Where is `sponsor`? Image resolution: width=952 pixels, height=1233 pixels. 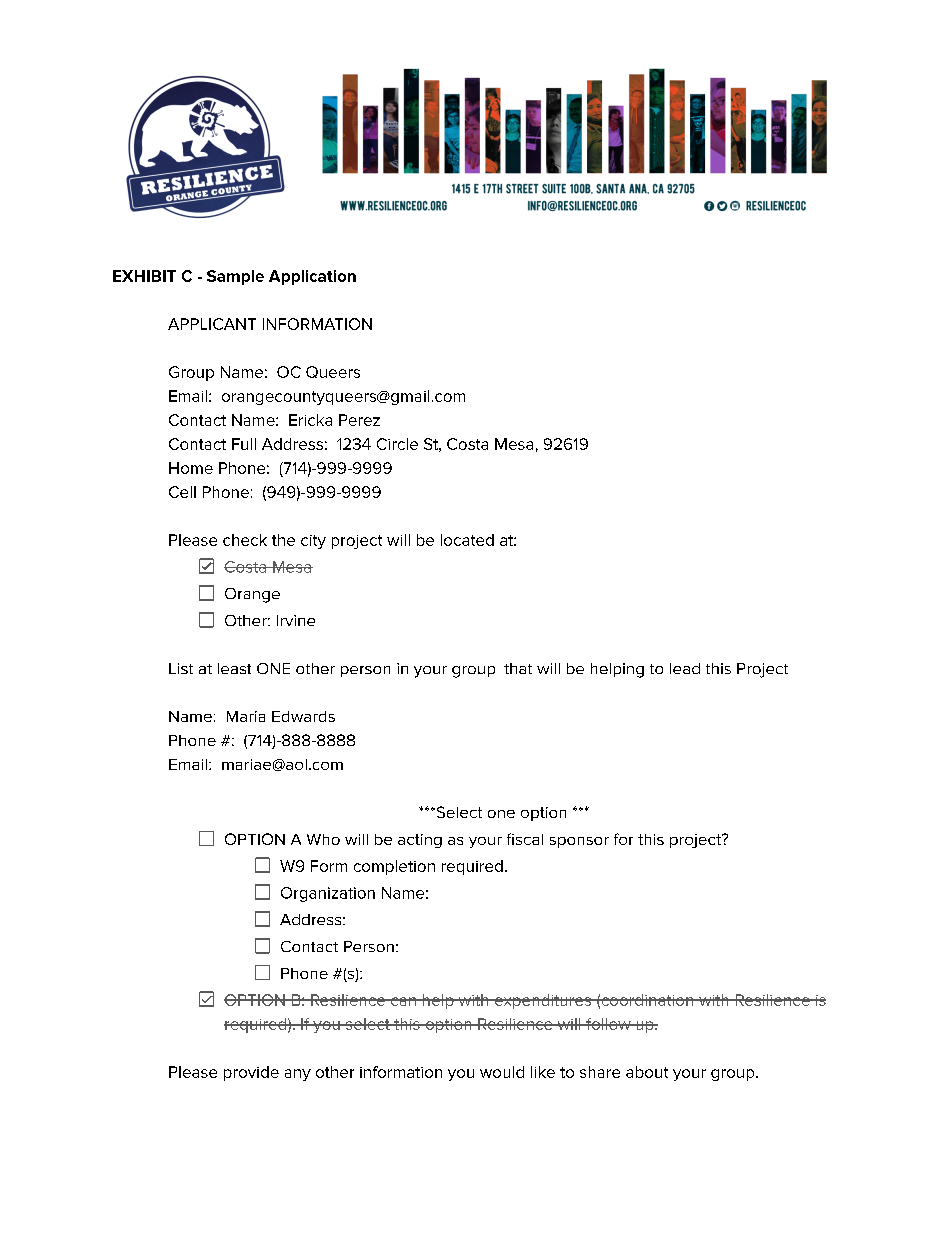 sponsor is located at coordinates (579, 842).
